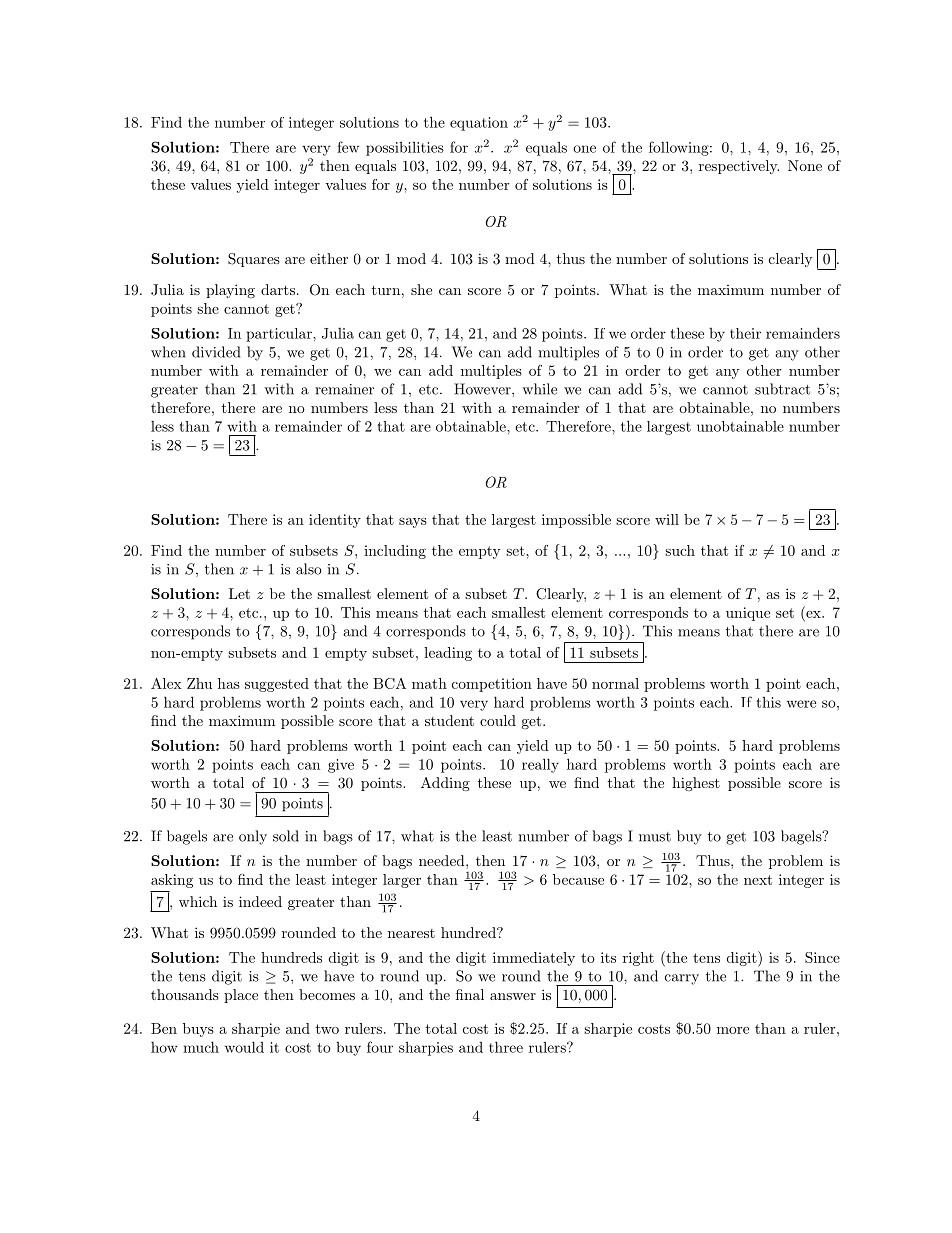 The height and width of the page is (1233, 952). Describe the element at coordinates (241, 996) in the page. I see `place` at that location.
